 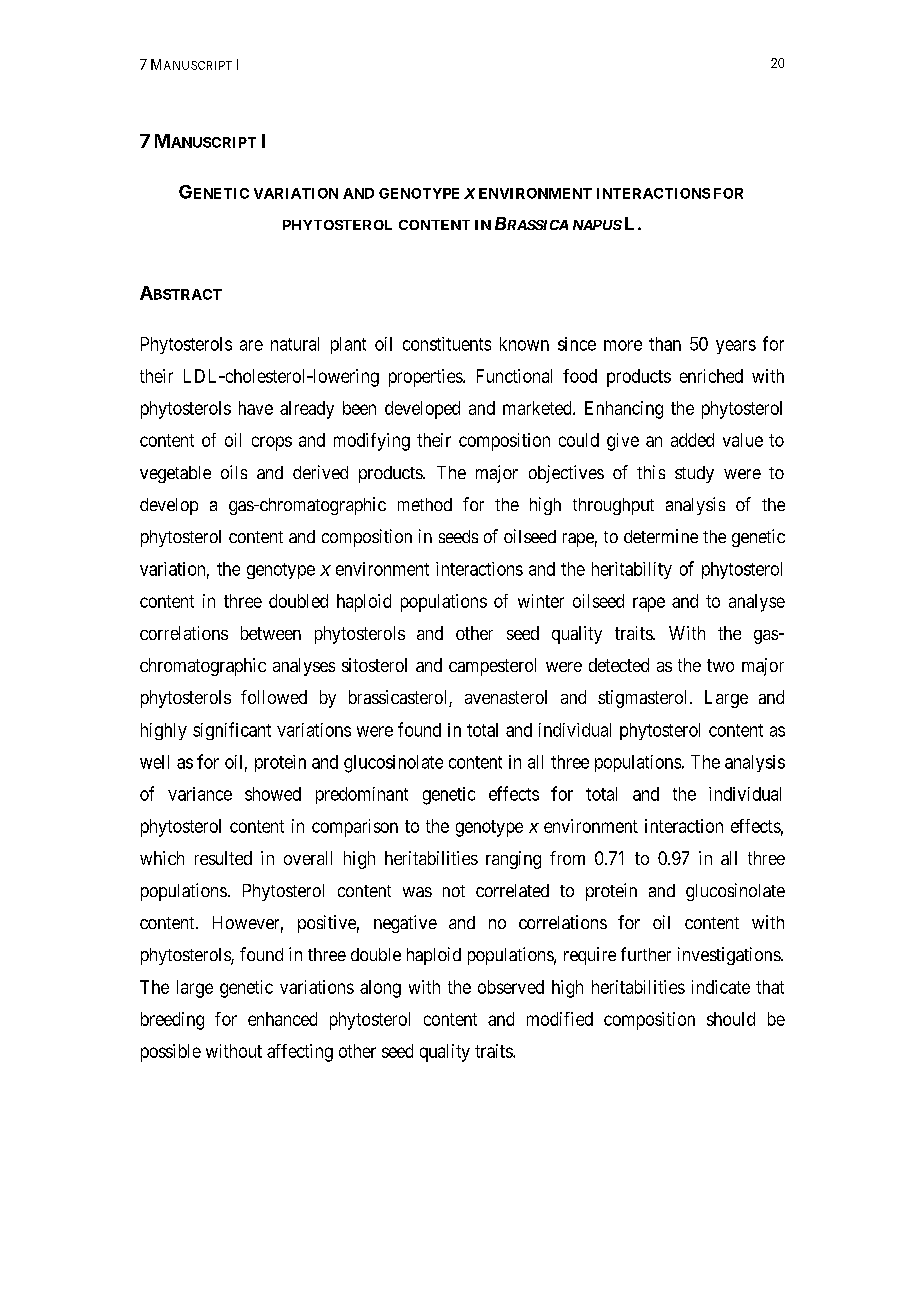 What do you see at coordinates (731, 1019) in the page?
I see `should` at bounding box center [731, 1019].
